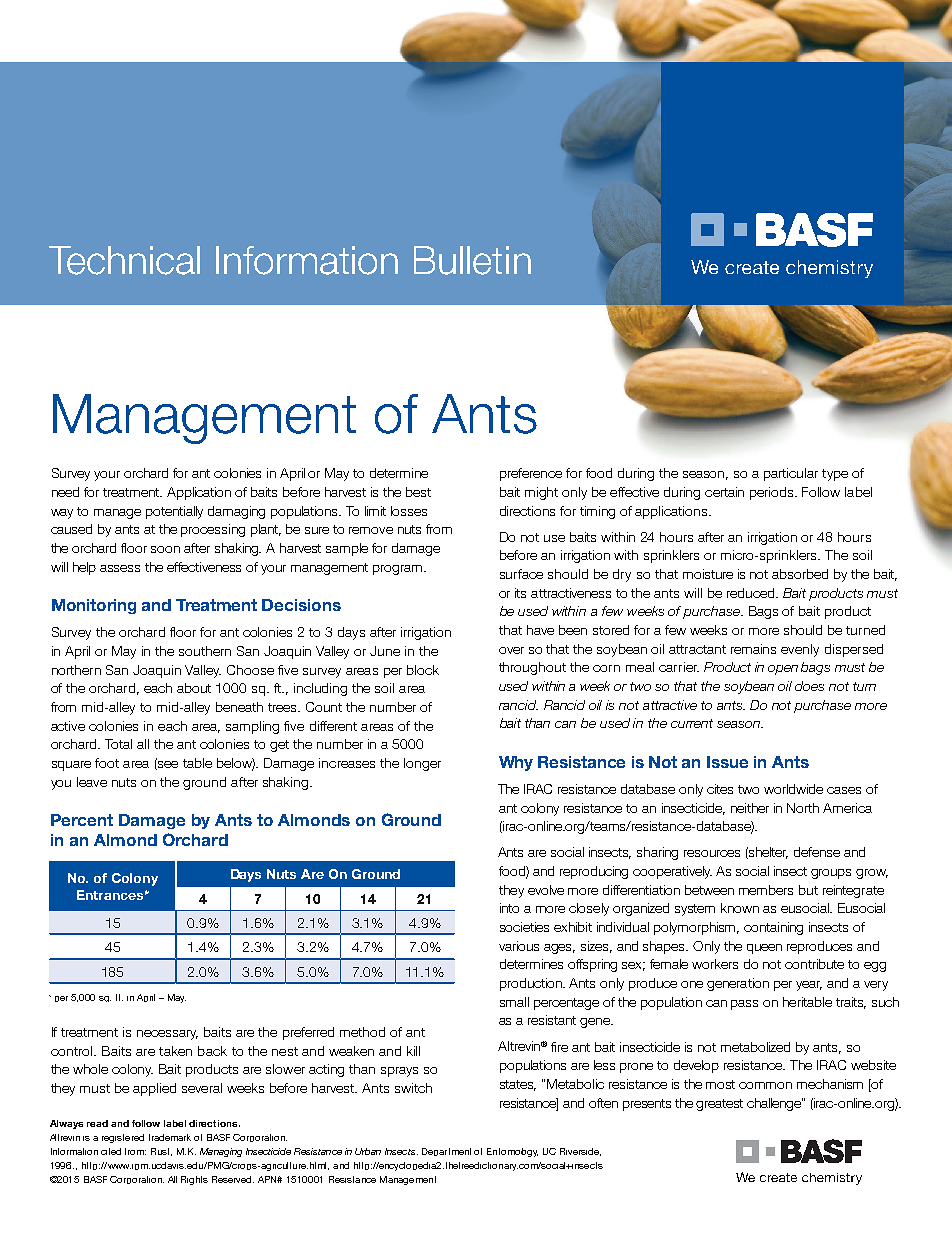 This screenshot has height=1233, width=952. I want to click on small, so click(514, 1002).
